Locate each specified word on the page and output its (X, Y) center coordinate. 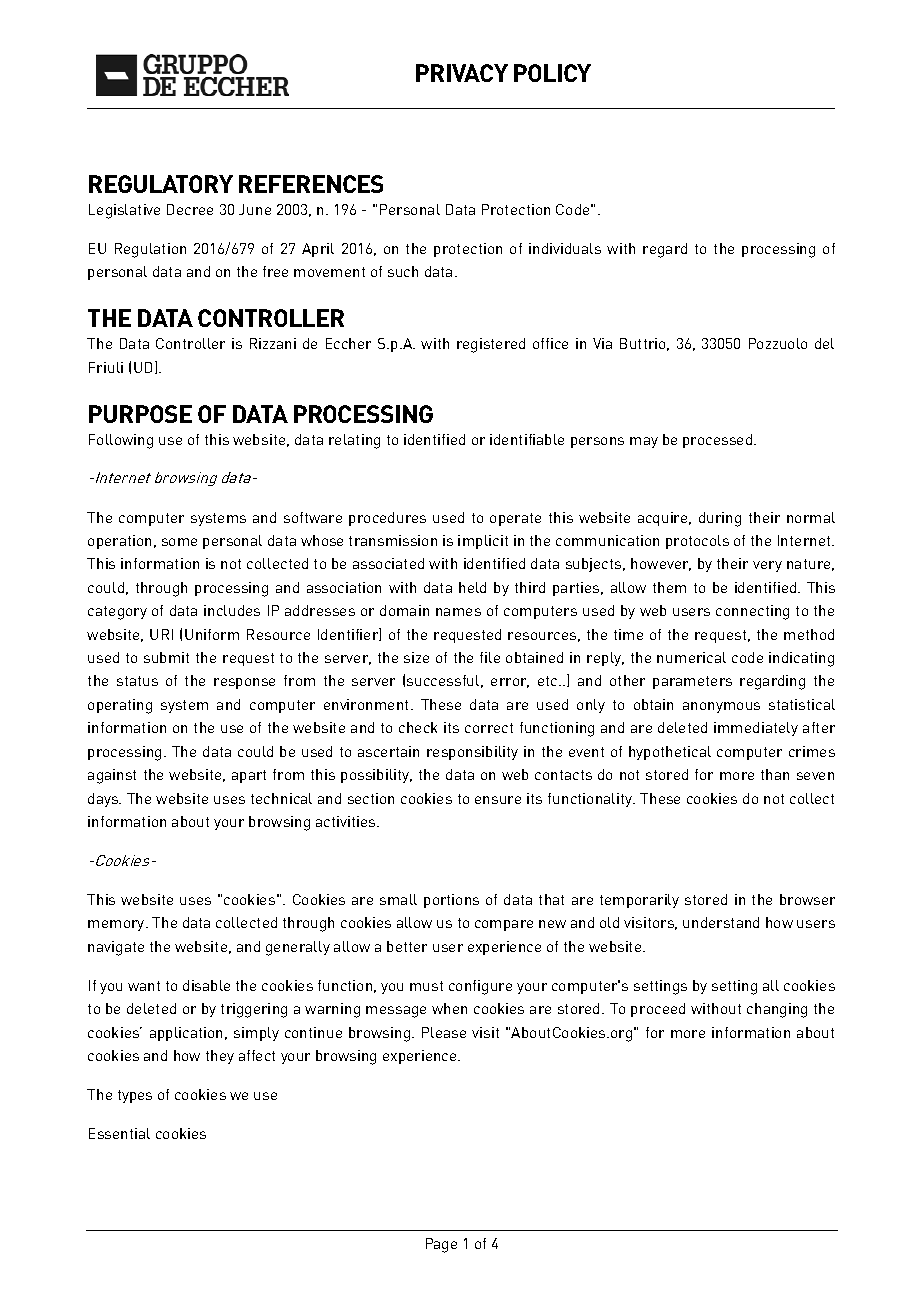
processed (719, 441)
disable (206, 985)
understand (721, 922)
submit (166, 657)
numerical (691, 657)
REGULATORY (161, 184)
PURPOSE (140, 414)
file (490, 657)
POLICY (552, 73)
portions (451, 901)
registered (491, 345)
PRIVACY (462, 73)
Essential (119, 1133)
